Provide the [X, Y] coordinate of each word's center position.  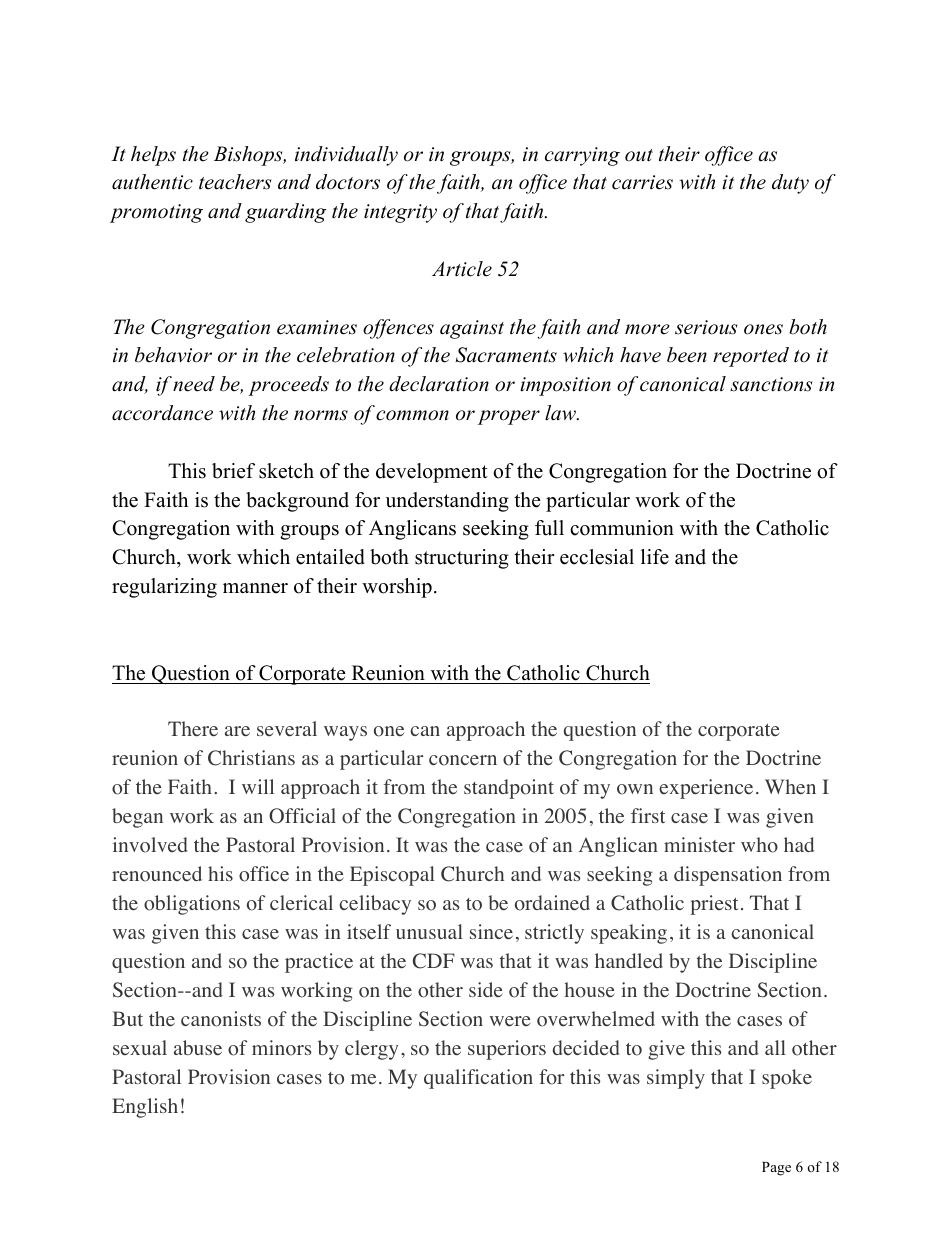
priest [714, 905]
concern [463, 760]
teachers [235, 182]
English [145, 1108]
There [193, 729]
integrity [400, 213]
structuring [462, 559]
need [193, 384]
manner [255, 588]
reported [751, 357]
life [655, 557]
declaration [439, 384]
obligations [192, 905]
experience [706, 789]
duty [790, 184]
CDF [434, 961]
